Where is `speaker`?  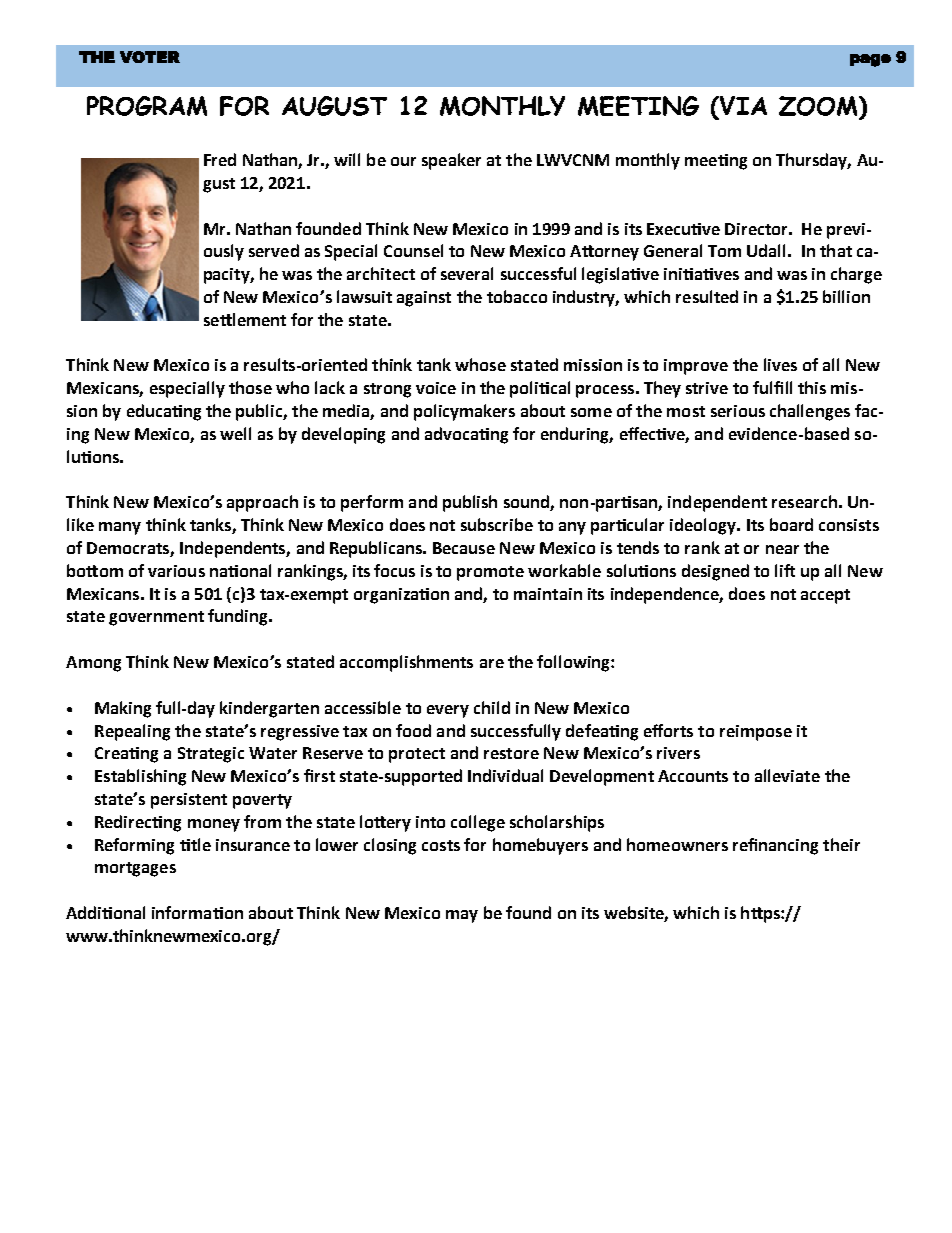 speaker is located at coordinates (451, 161).
